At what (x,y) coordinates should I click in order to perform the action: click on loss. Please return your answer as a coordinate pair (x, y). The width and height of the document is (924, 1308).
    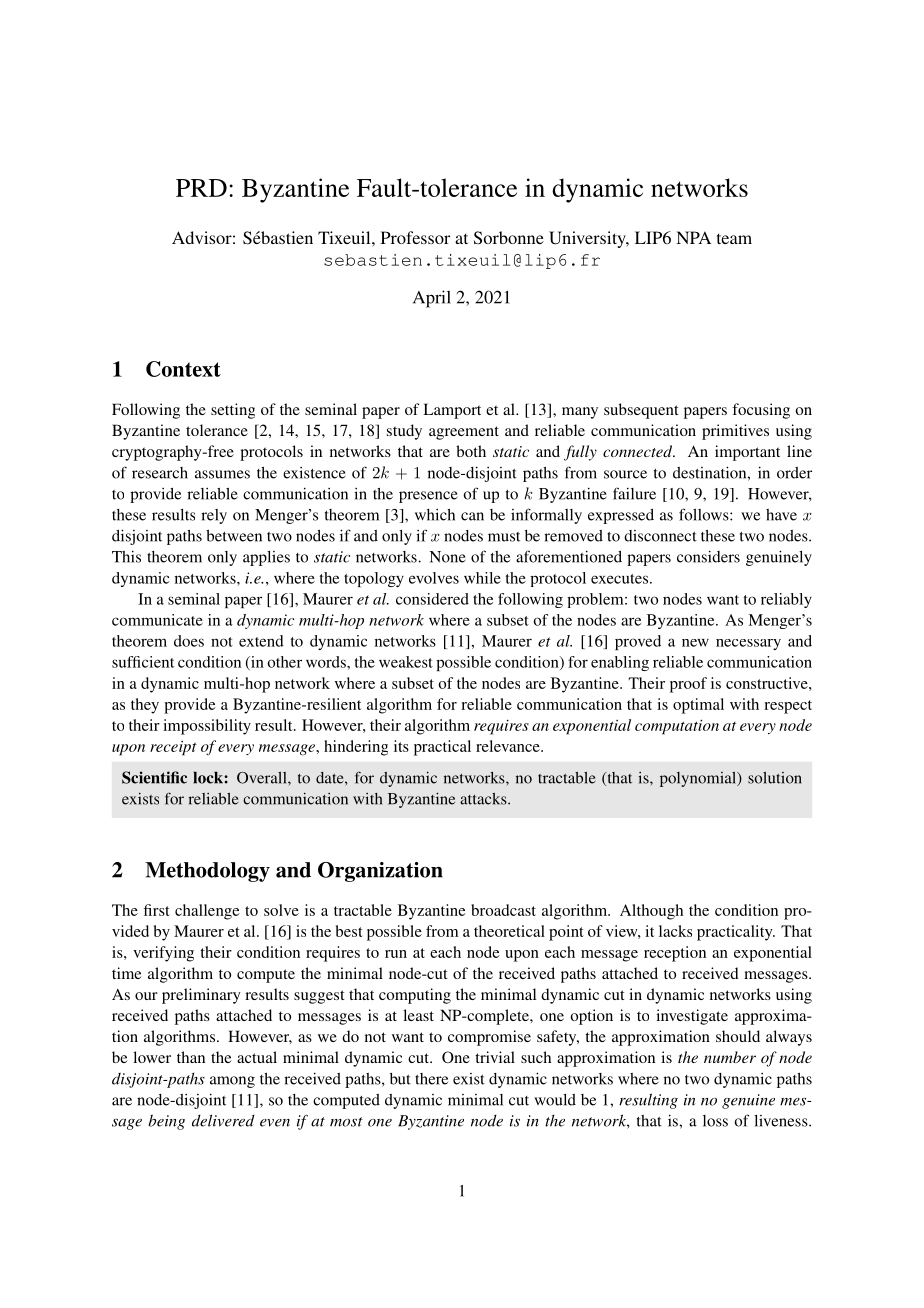
    Looking at the image, I should click on (715, 1121).
